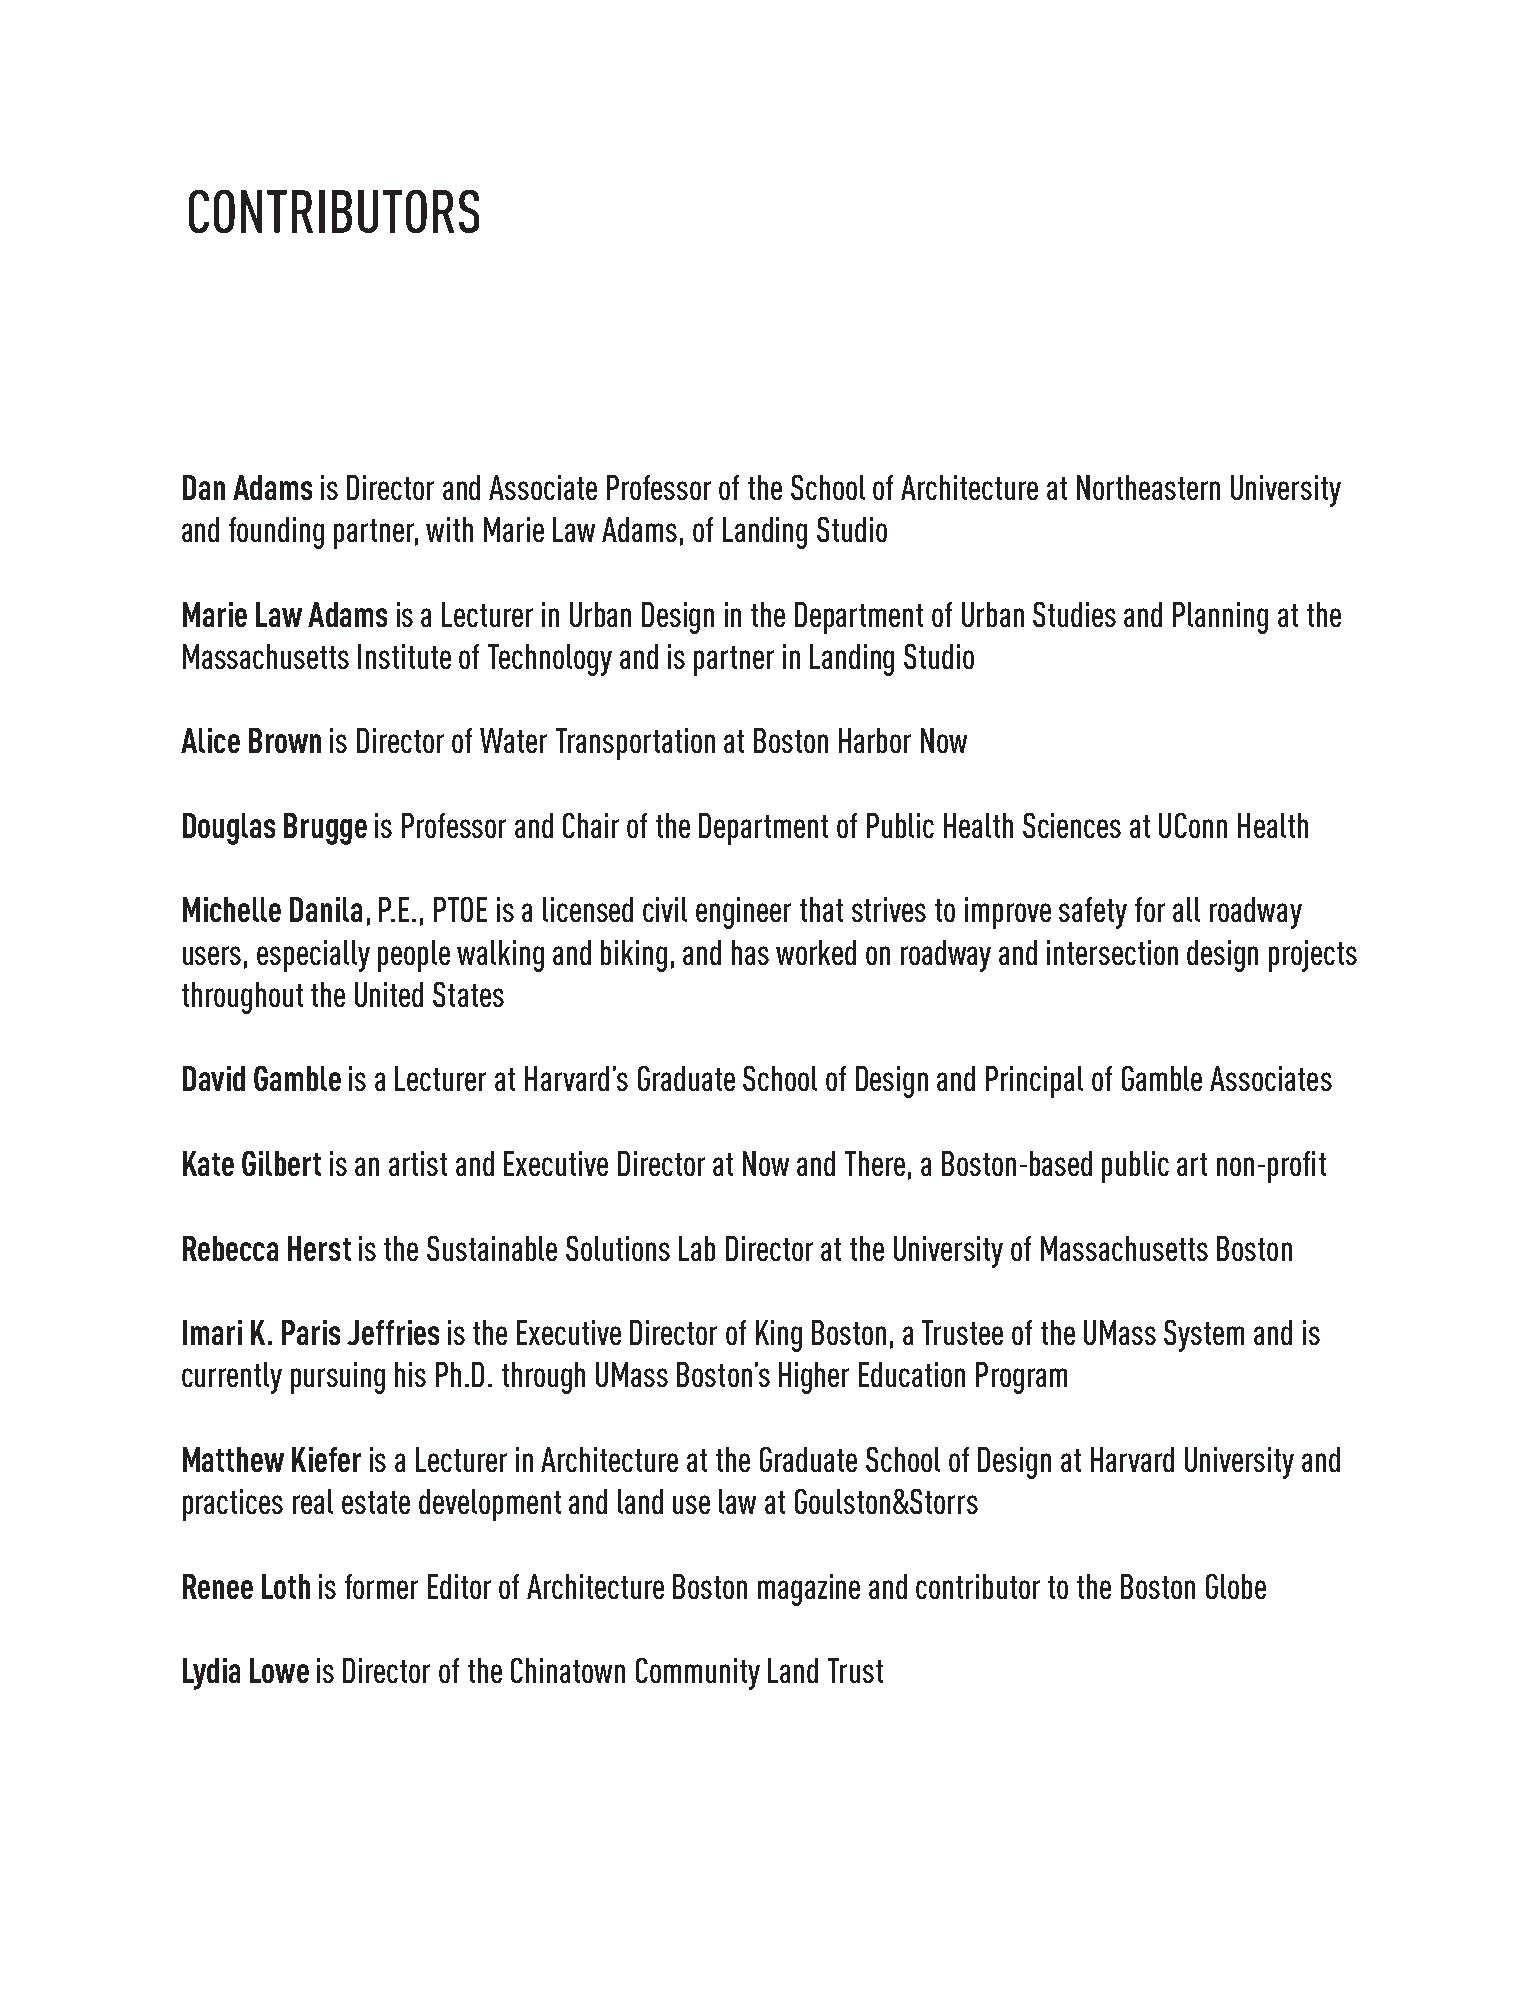 This image has width=1540, height=1992. I want to click on Principal, so click(1034, 1082).
